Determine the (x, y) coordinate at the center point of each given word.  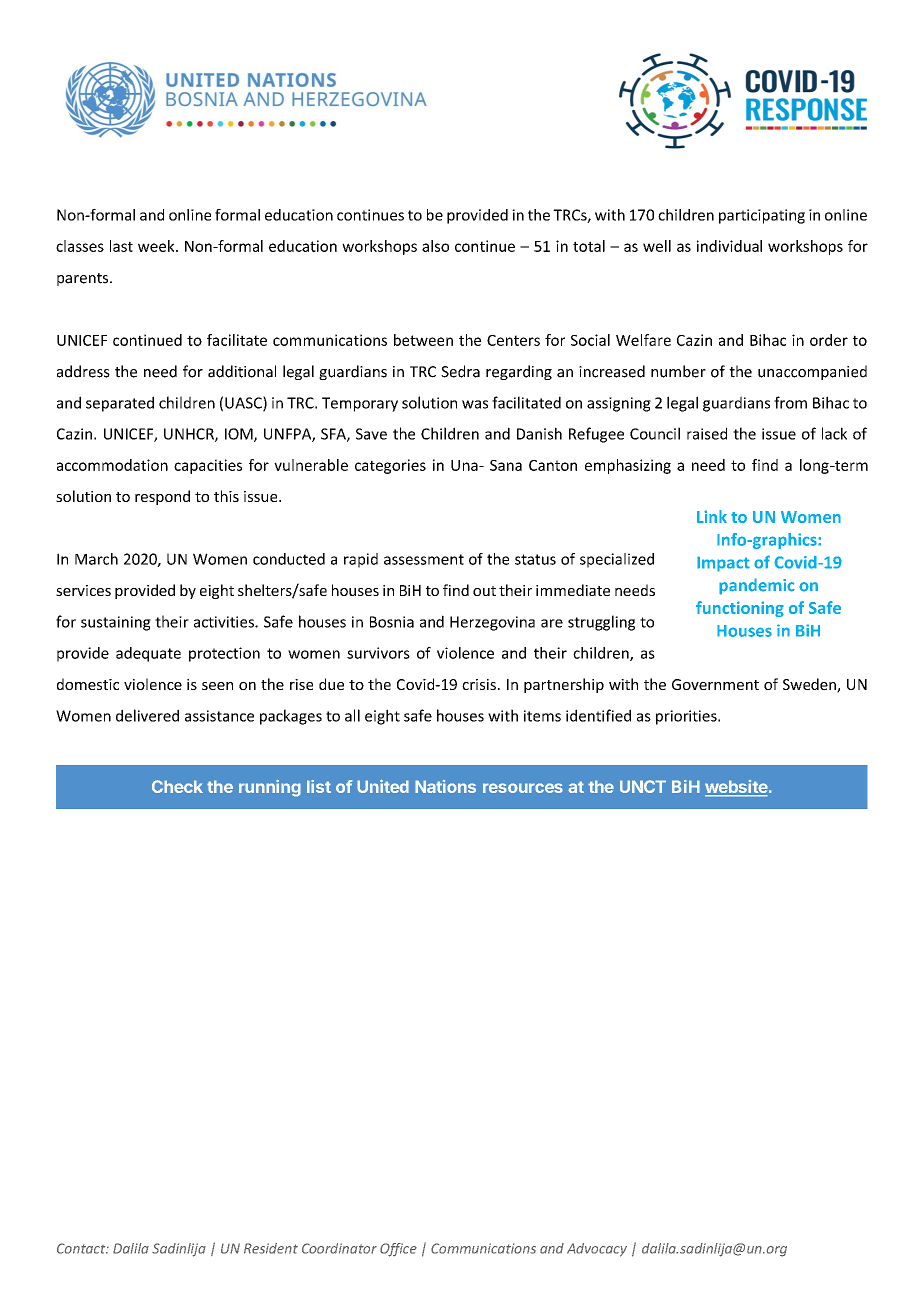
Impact (723, 564)
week (157, 246)
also (435, 246)
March (96, 559)
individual (729, 246)
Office (398, 1250)
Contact (82, 1248)
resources (523, 788)
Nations (445, 786)
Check (177, 786)
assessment (424, 559)
